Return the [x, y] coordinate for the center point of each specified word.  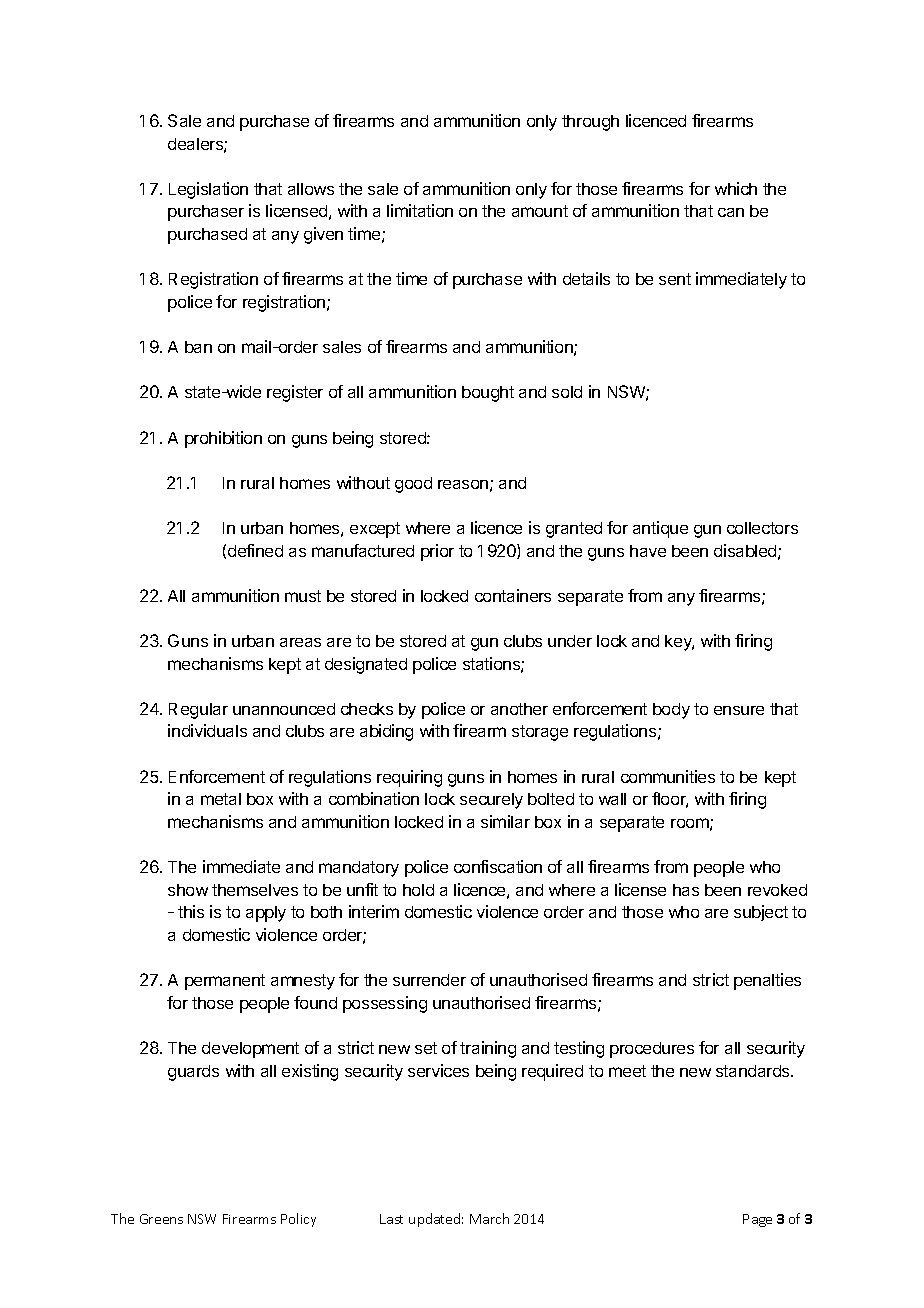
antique [660, 529]
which [736, 188]
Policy [298, 1220]
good [413, 485]
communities [668, 776]
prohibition [223, 439]
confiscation [498, 866]
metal [221, 799]
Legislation [208, 190]
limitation [420, 210]
